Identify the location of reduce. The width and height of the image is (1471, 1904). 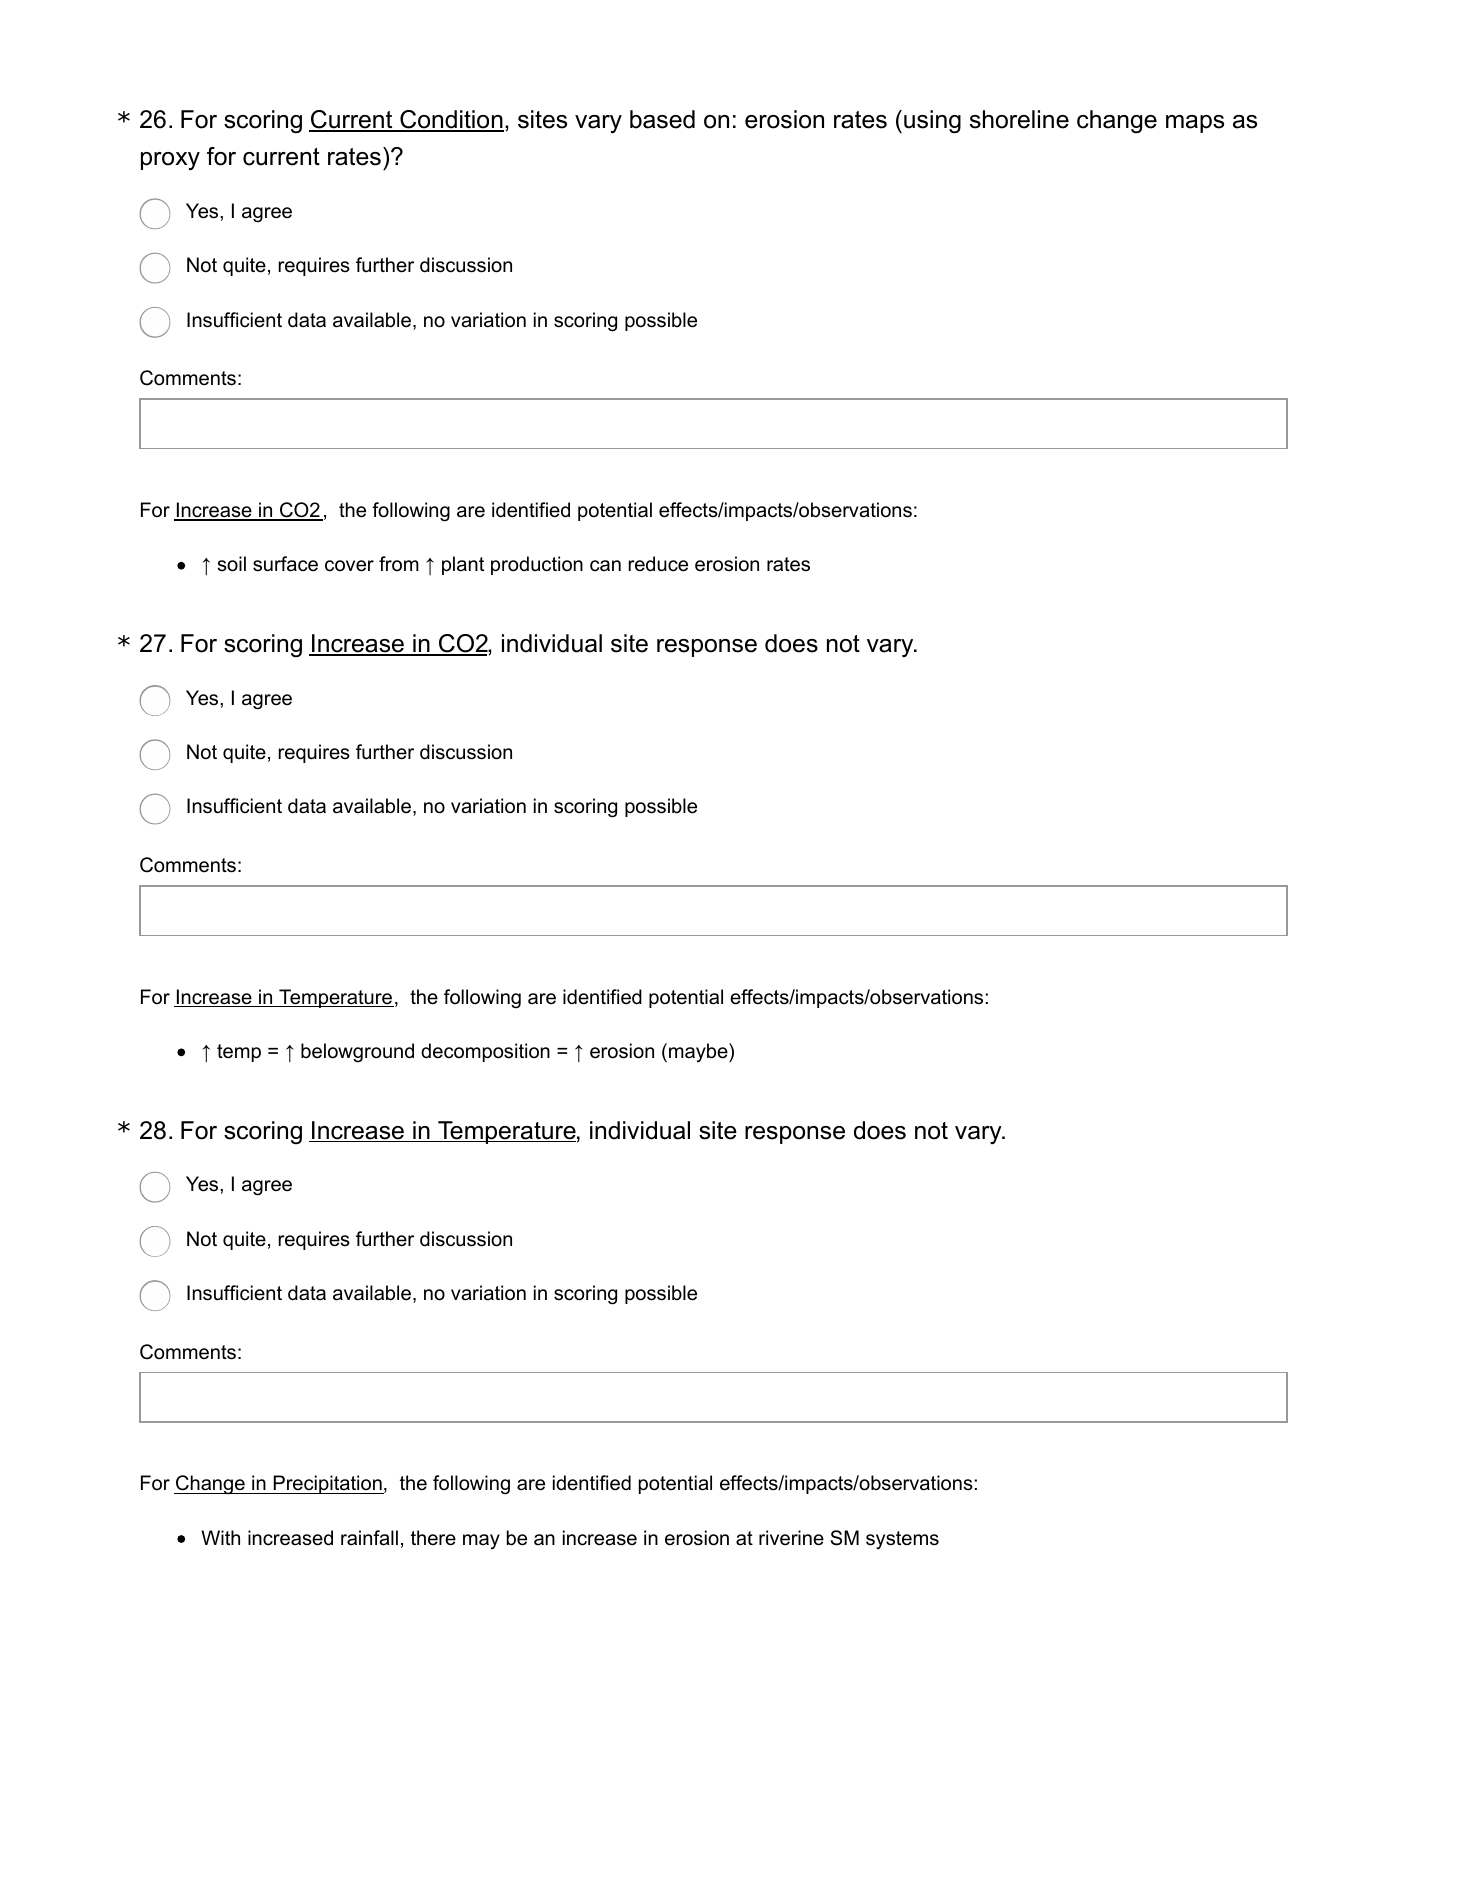
(658, 564).
